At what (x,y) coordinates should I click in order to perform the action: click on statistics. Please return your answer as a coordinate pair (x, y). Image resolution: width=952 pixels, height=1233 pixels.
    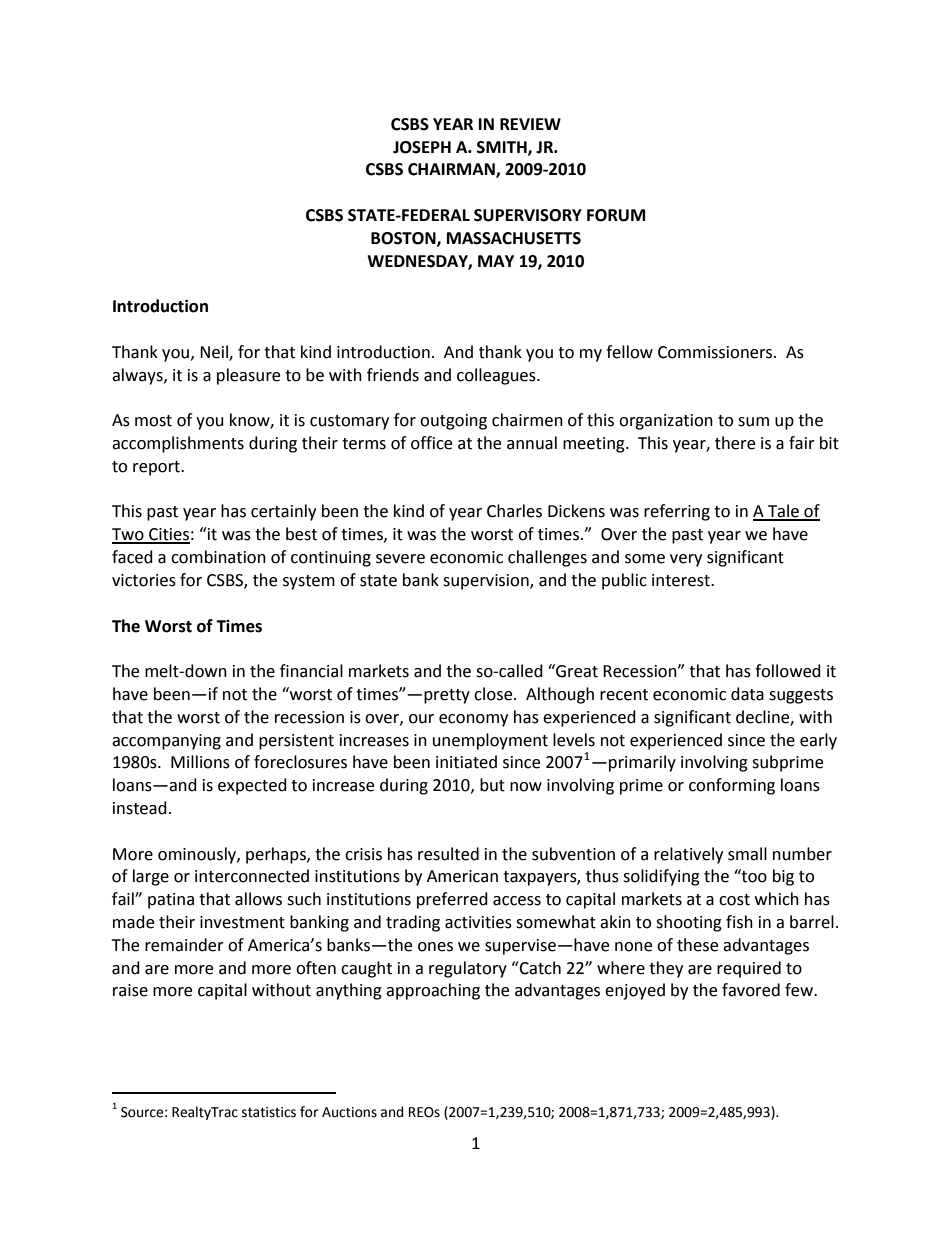
    Looking at the image, I should click on (269, 1112).
